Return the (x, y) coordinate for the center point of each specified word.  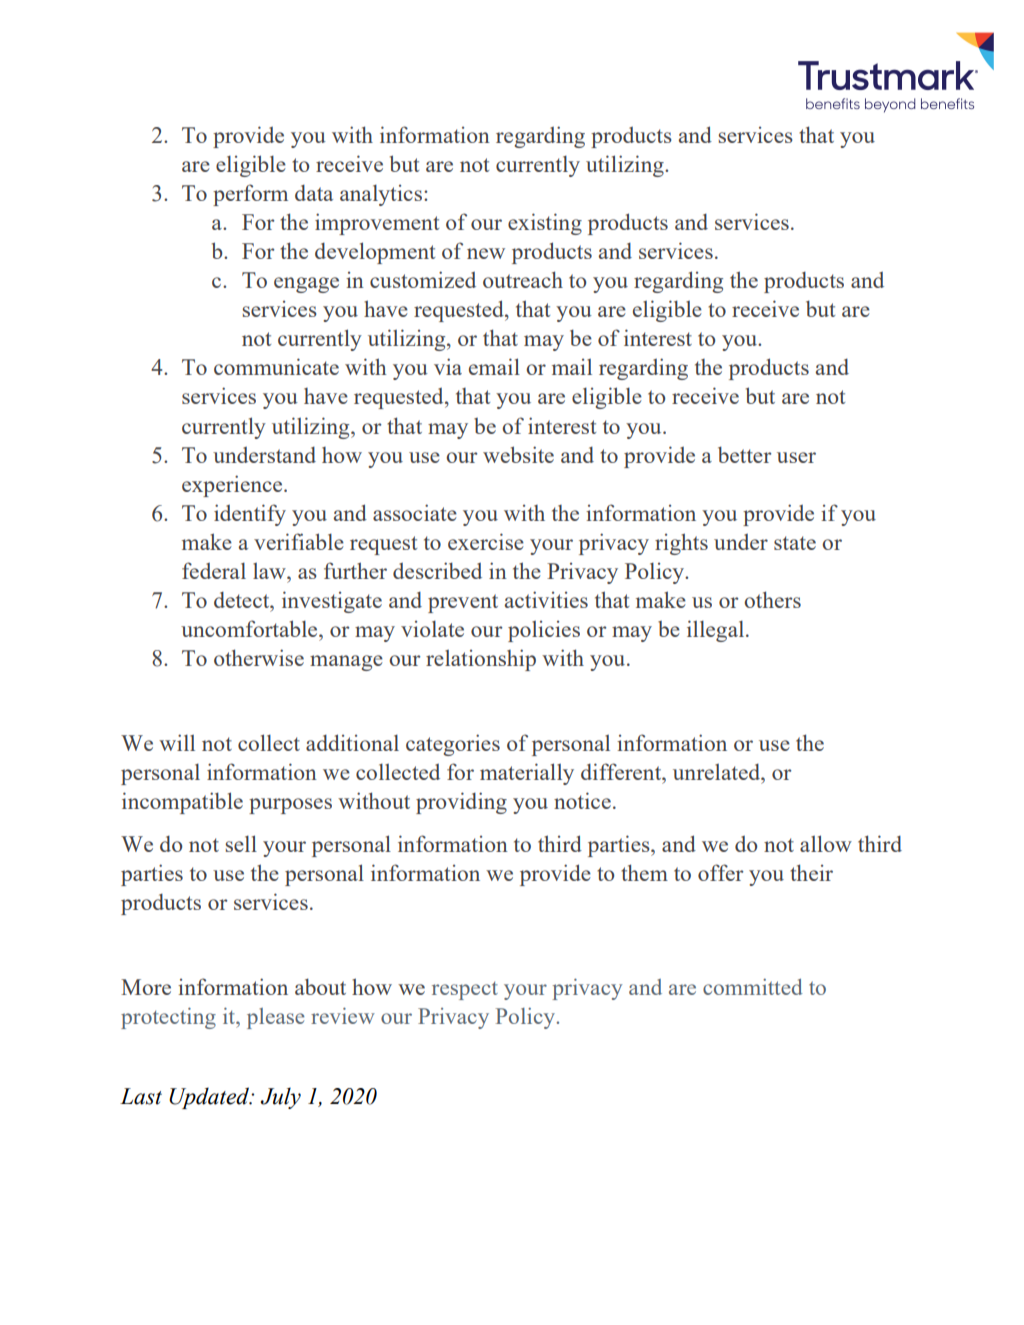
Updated (210, 1098)
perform (250, 195)
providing (461, 803)
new (486, 253)
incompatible (182, 803)
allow (826, 843)
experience (233, 486)
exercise (486, 541)
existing (545, 224)
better (745, 454)
